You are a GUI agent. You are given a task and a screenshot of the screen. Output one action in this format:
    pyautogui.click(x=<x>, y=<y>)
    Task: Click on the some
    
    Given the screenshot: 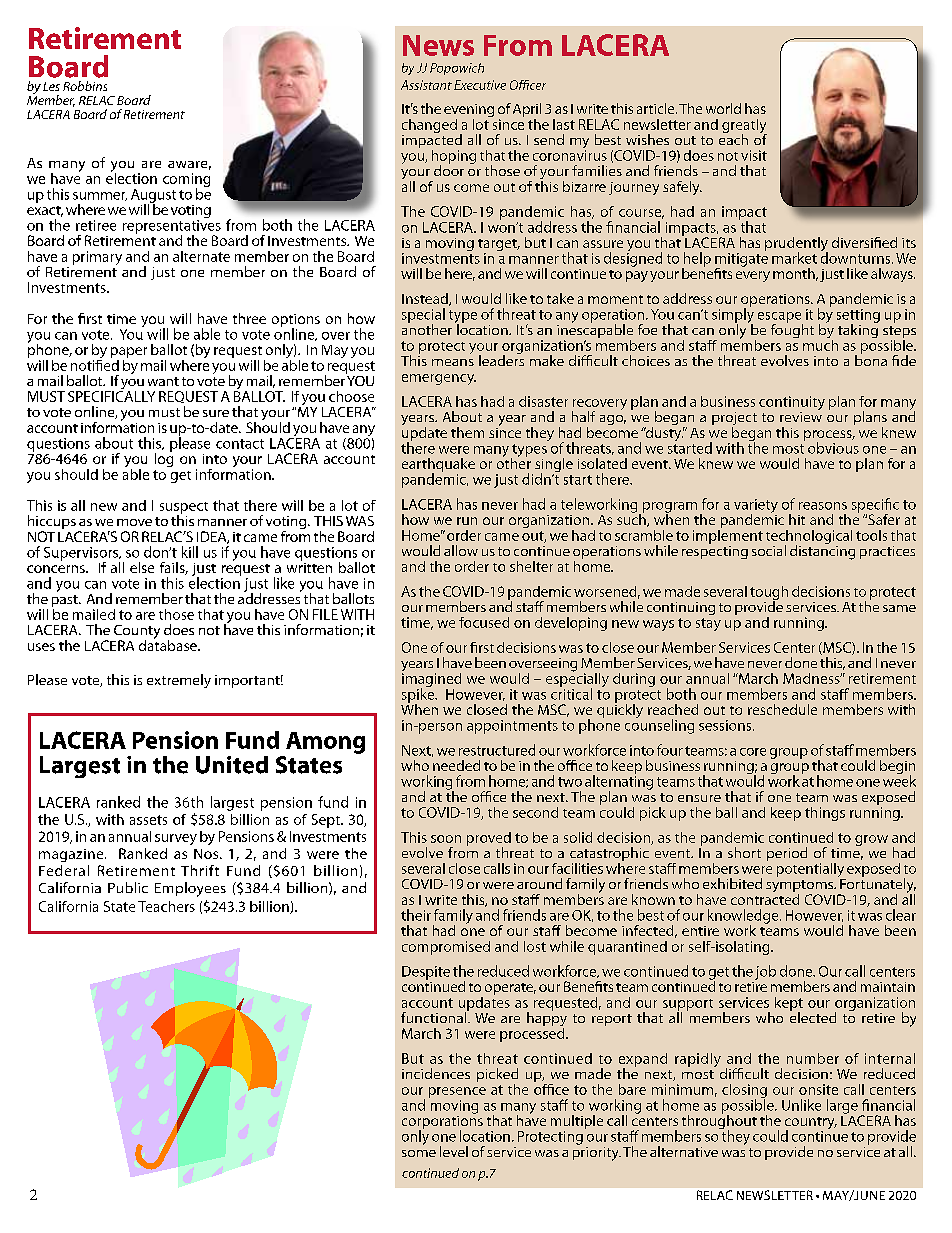 What is the action you would take?
    pyautogui.click(x=419, y=1153)
